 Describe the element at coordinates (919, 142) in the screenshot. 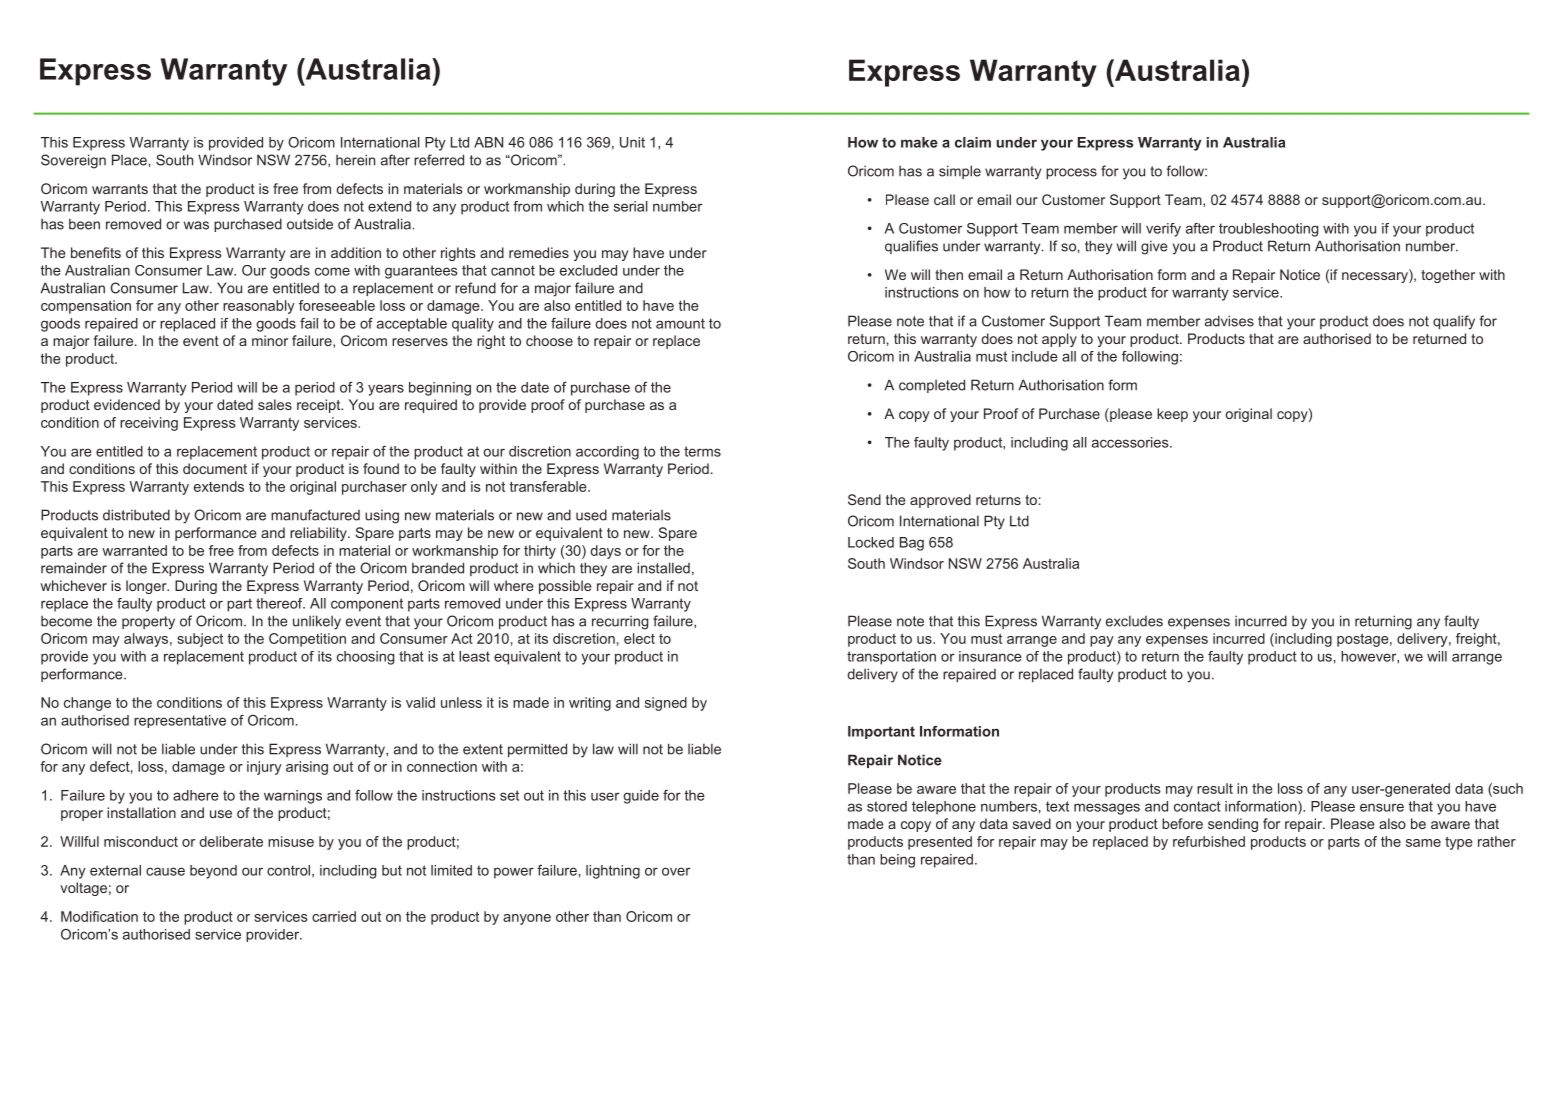

I see `make` at that location.
